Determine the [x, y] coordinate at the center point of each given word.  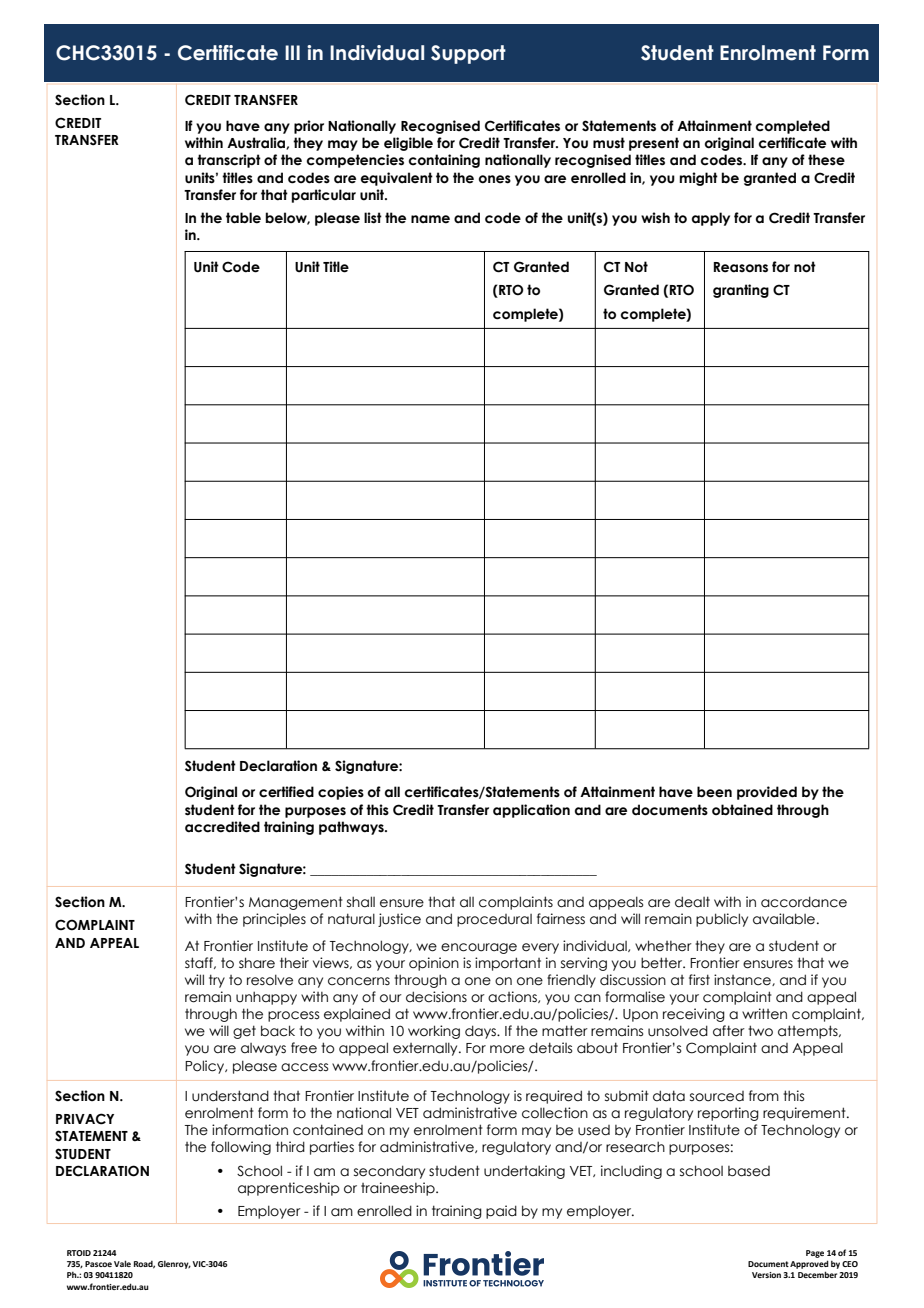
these [826, 160]
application [531, 811]
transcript [229, 161]
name [430, 219]
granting [741, 291]
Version [766, 1275]
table [243, 218]
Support [468, 54]
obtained [742, 810]
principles [274, 920]
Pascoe [98, 1264]
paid [501, 1212]
